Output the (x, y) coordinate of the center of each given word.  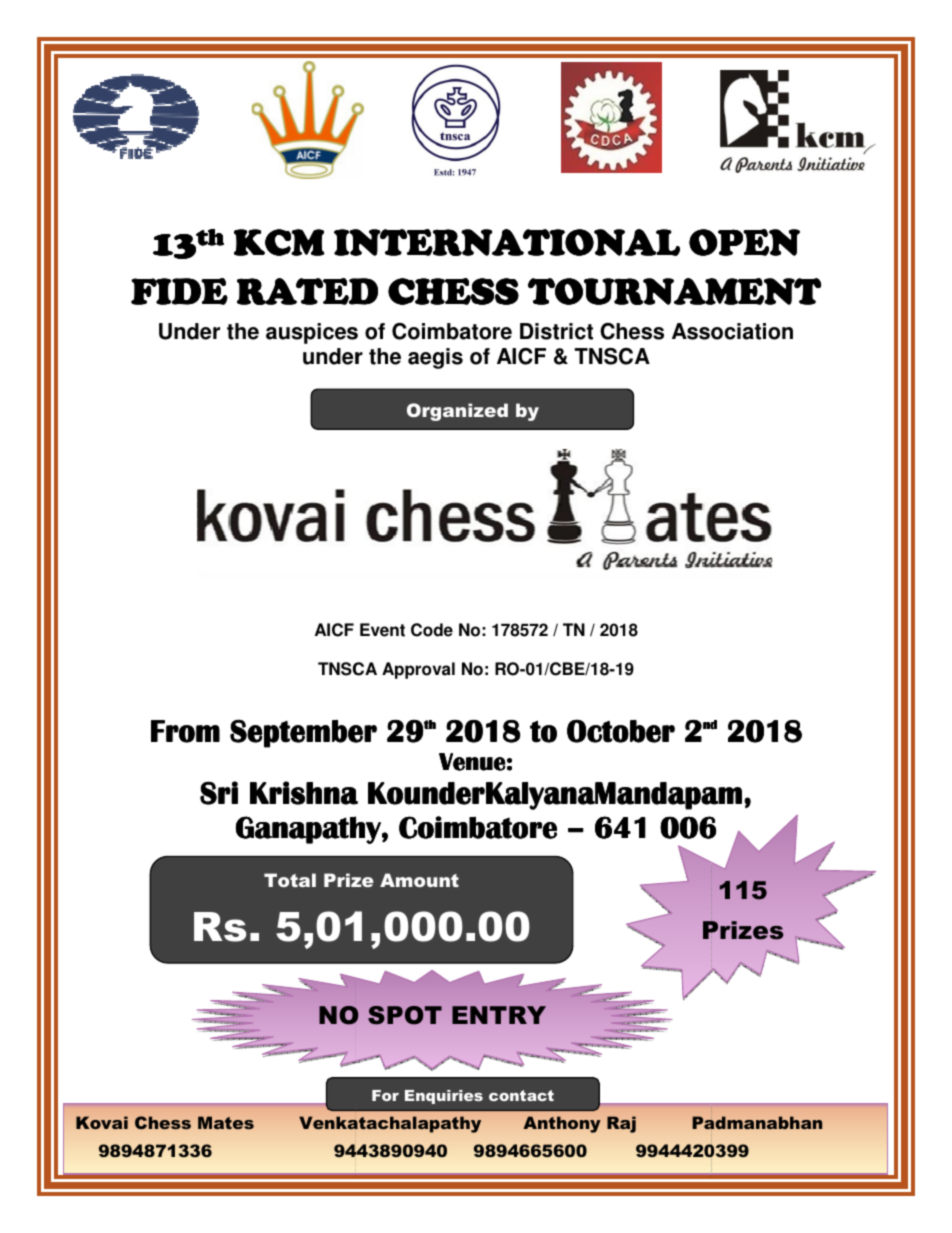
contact (521, 1095)
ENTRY (499, 1015)
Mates (226, 1122)
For (385, 1095)
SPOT (405, 1015)
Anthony (562, 1124)
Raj (621, 1124)
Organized (457, 412)
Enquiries (444, 1097)
